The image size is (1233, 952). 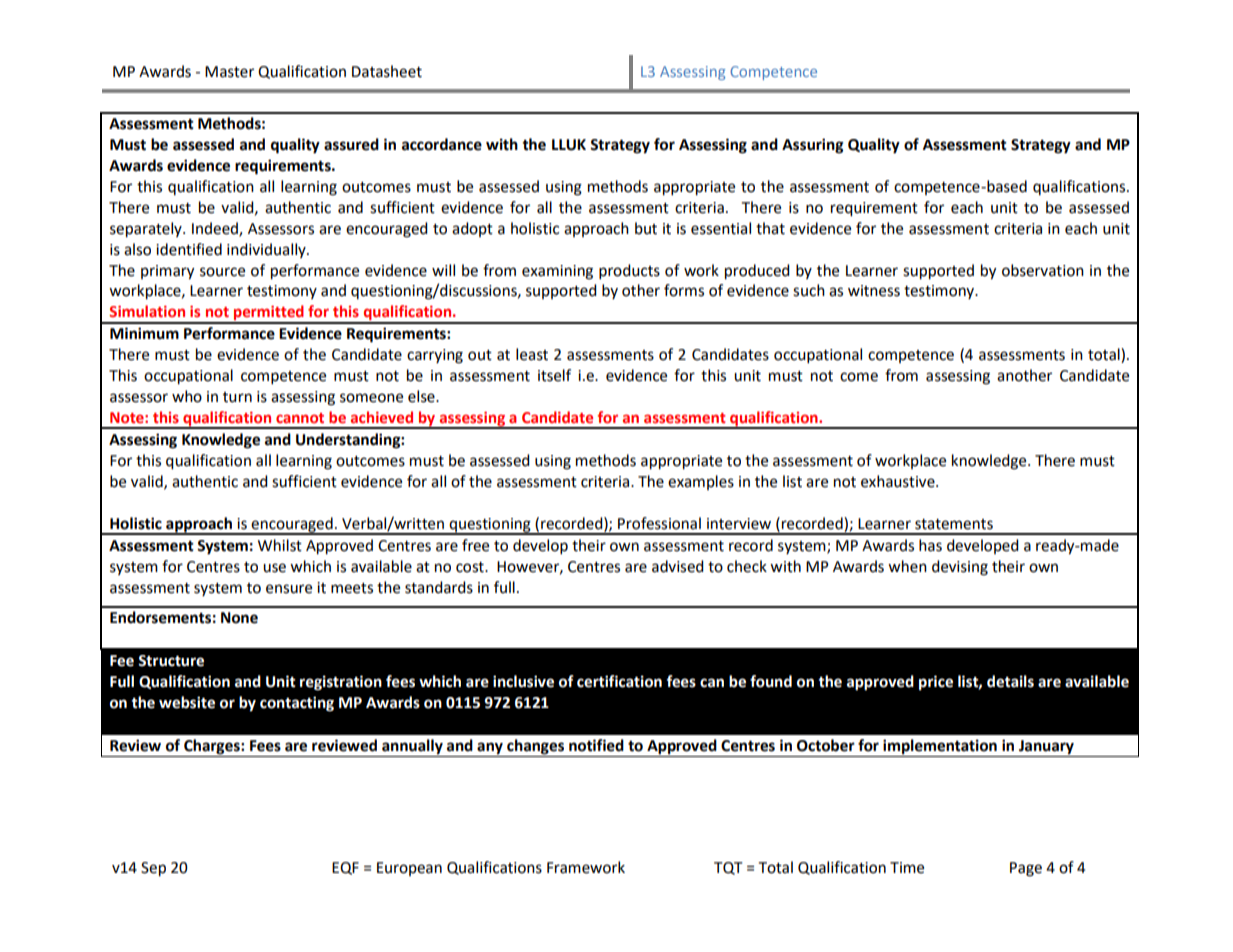 I want to click on Time, so click(x=907, y=868).
